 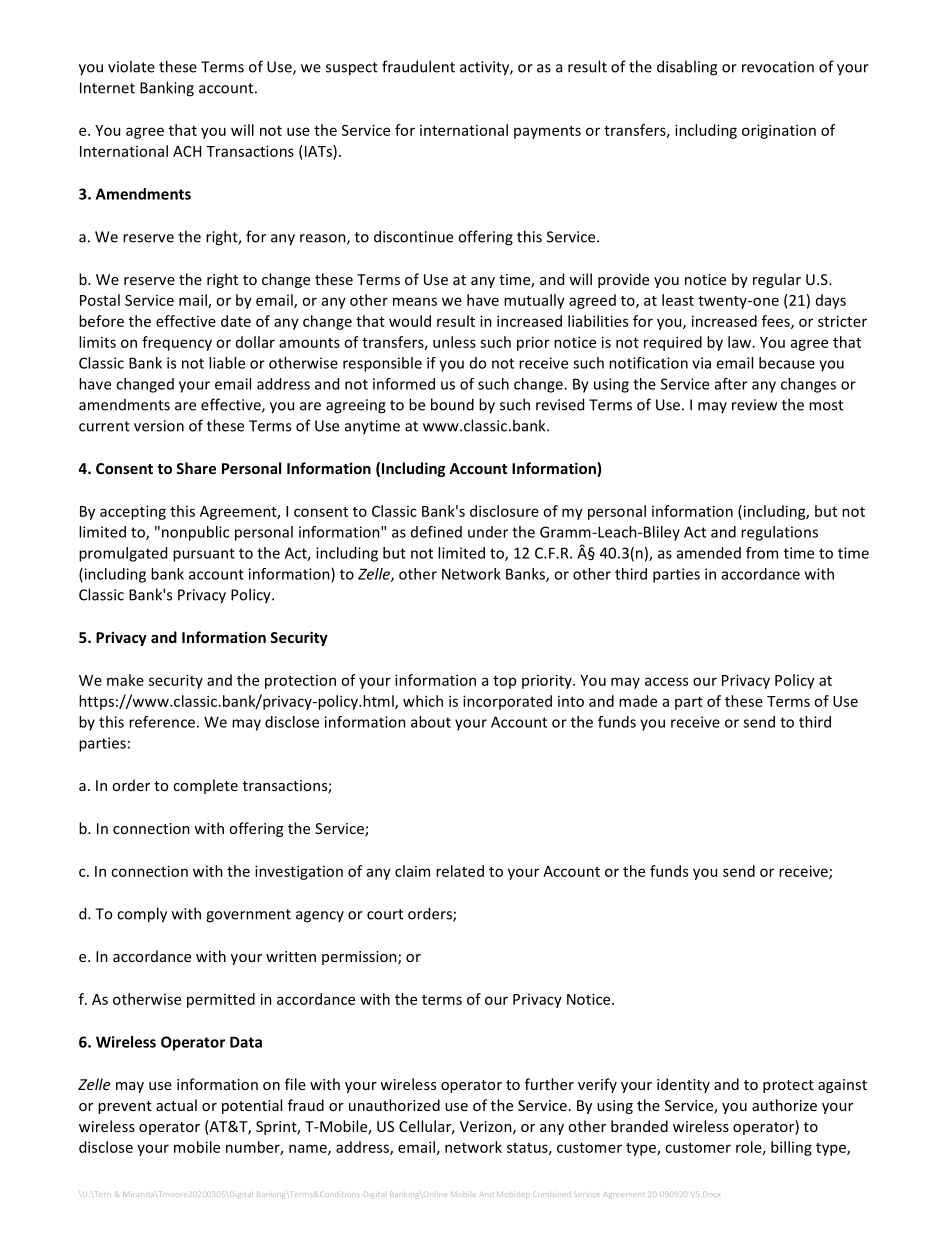 What do you see at coordinates (504, 682) in the page?
I see `top` at bounding box center [504, 682].
